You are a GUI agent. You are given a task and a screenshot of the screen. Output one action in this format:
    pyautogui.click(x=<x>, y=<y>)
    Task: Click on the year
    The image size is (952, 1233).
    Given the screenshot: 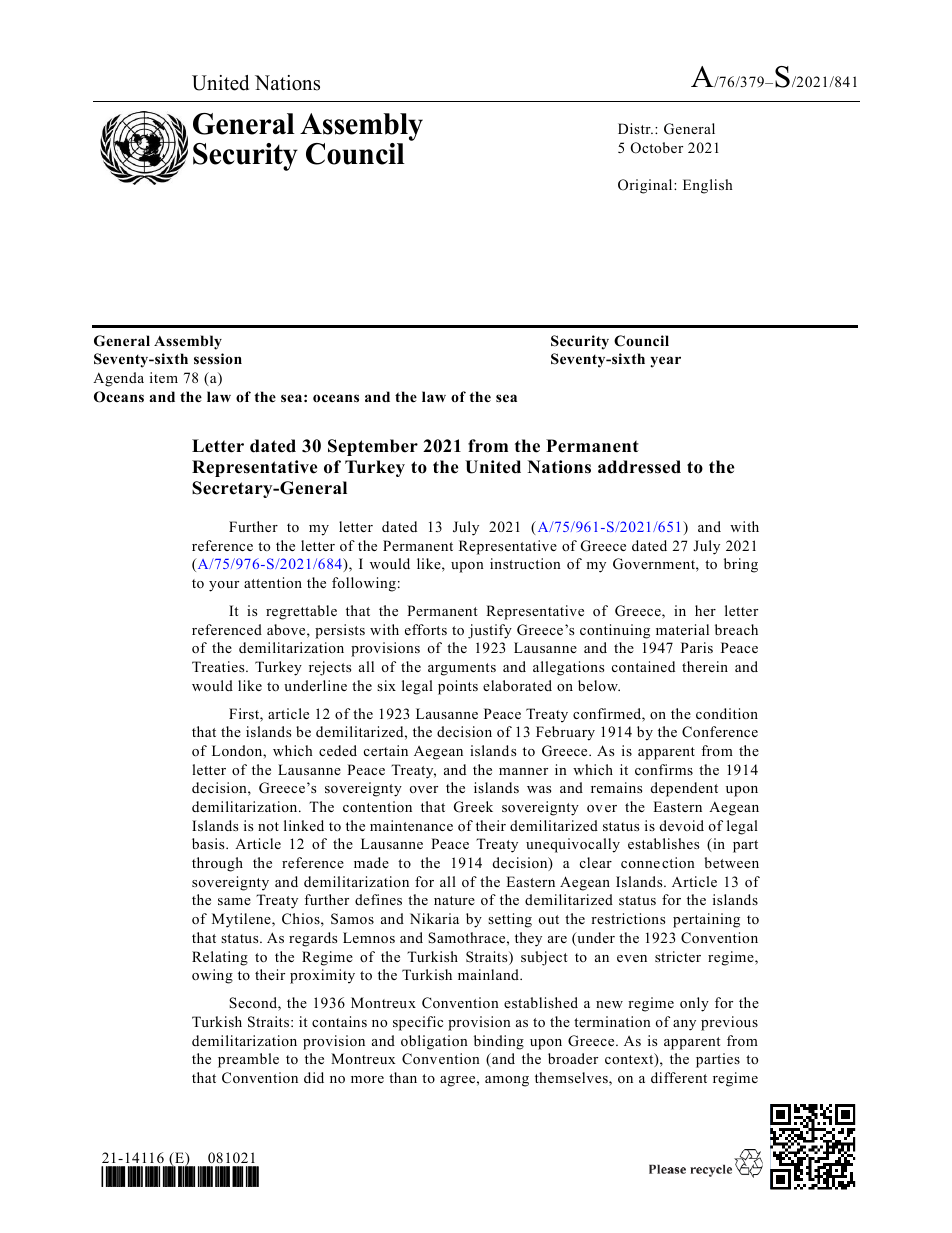 What is the action you would take?
    pyautogui.click(x=665, y=362)
